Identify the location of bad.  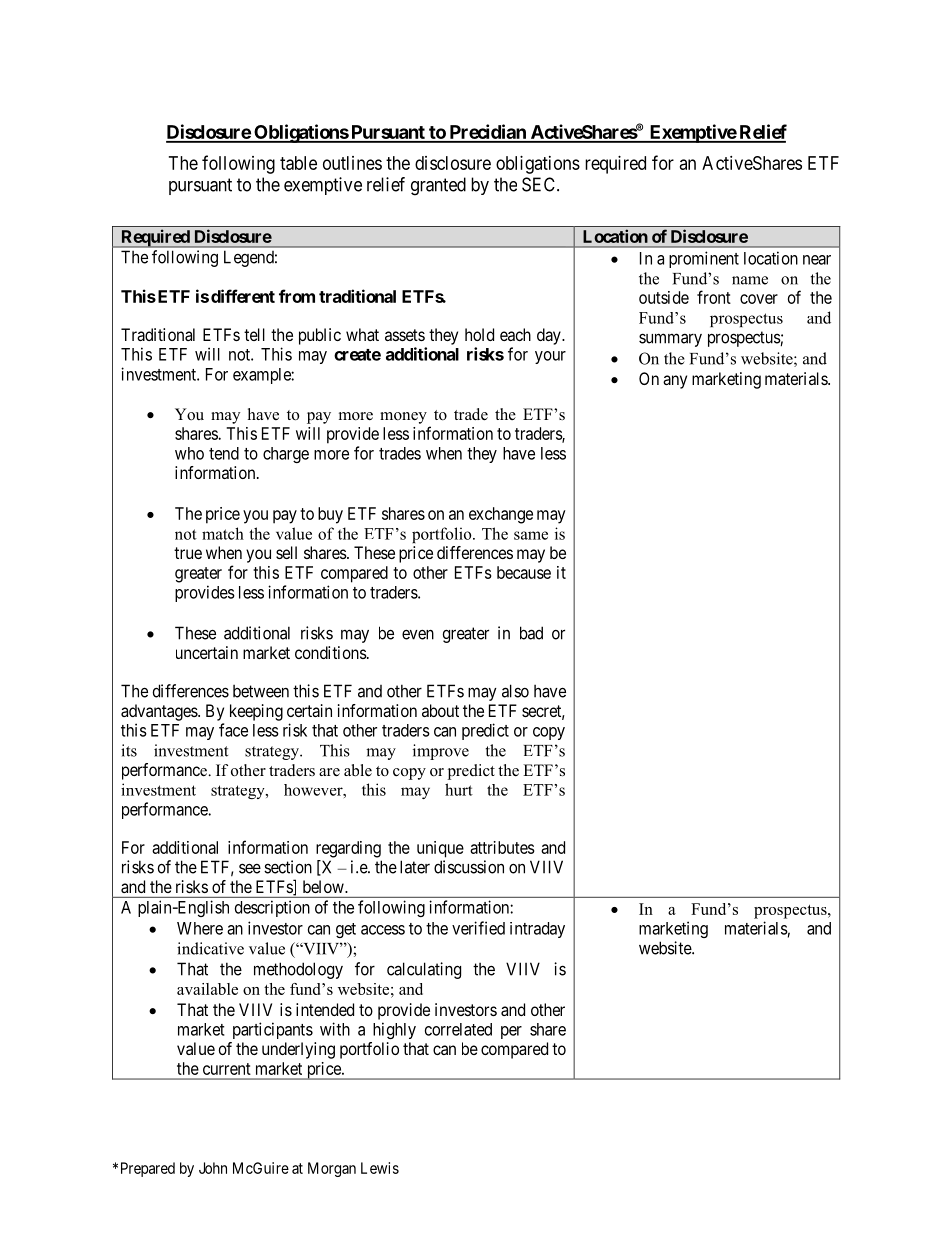
(531, 633).
